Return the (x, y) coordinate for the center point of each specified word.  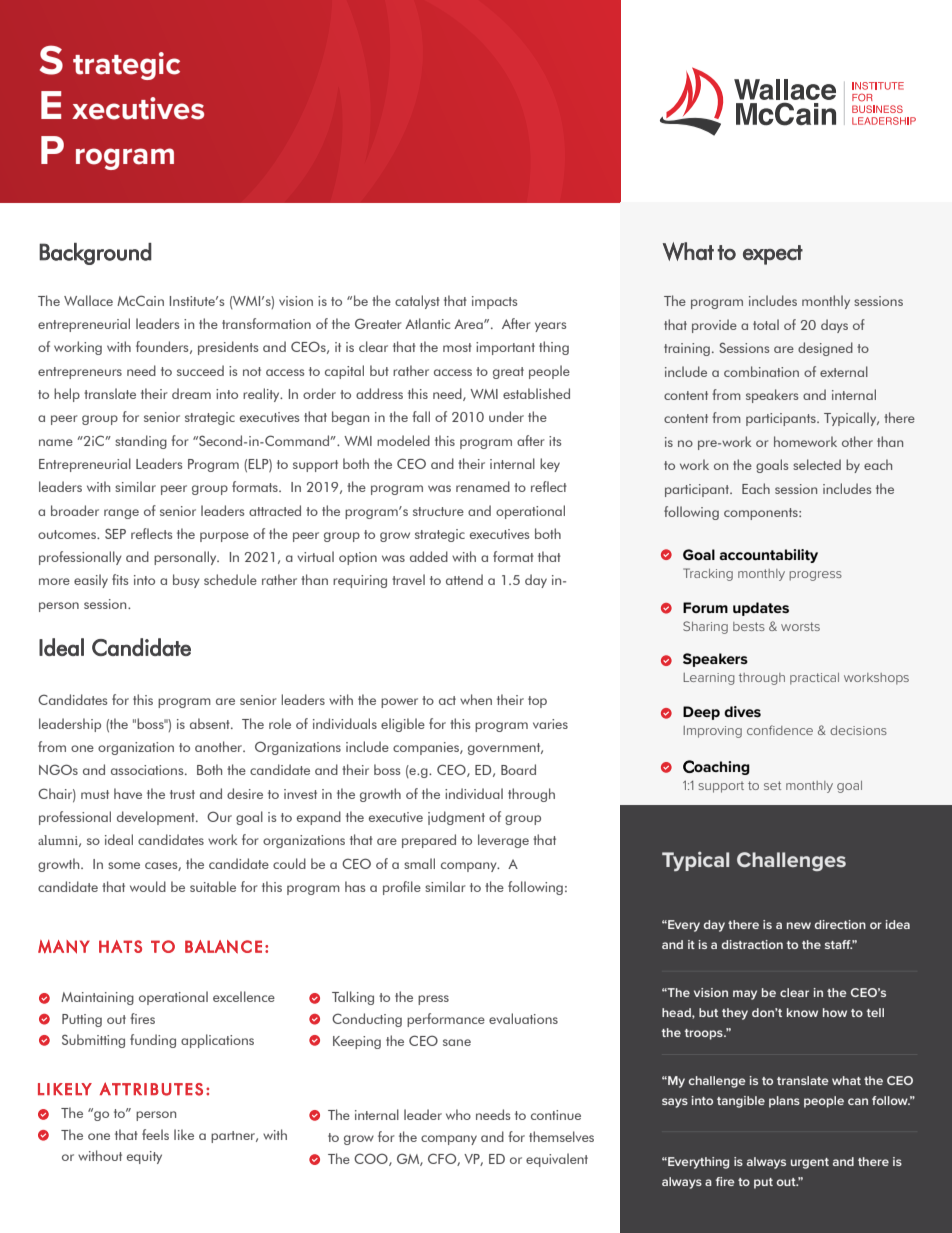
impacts (494, 302)
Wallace (88, 300)
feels (155, 1134)
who (458, 1114)
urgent (810, 1163)
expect (773, 255)
